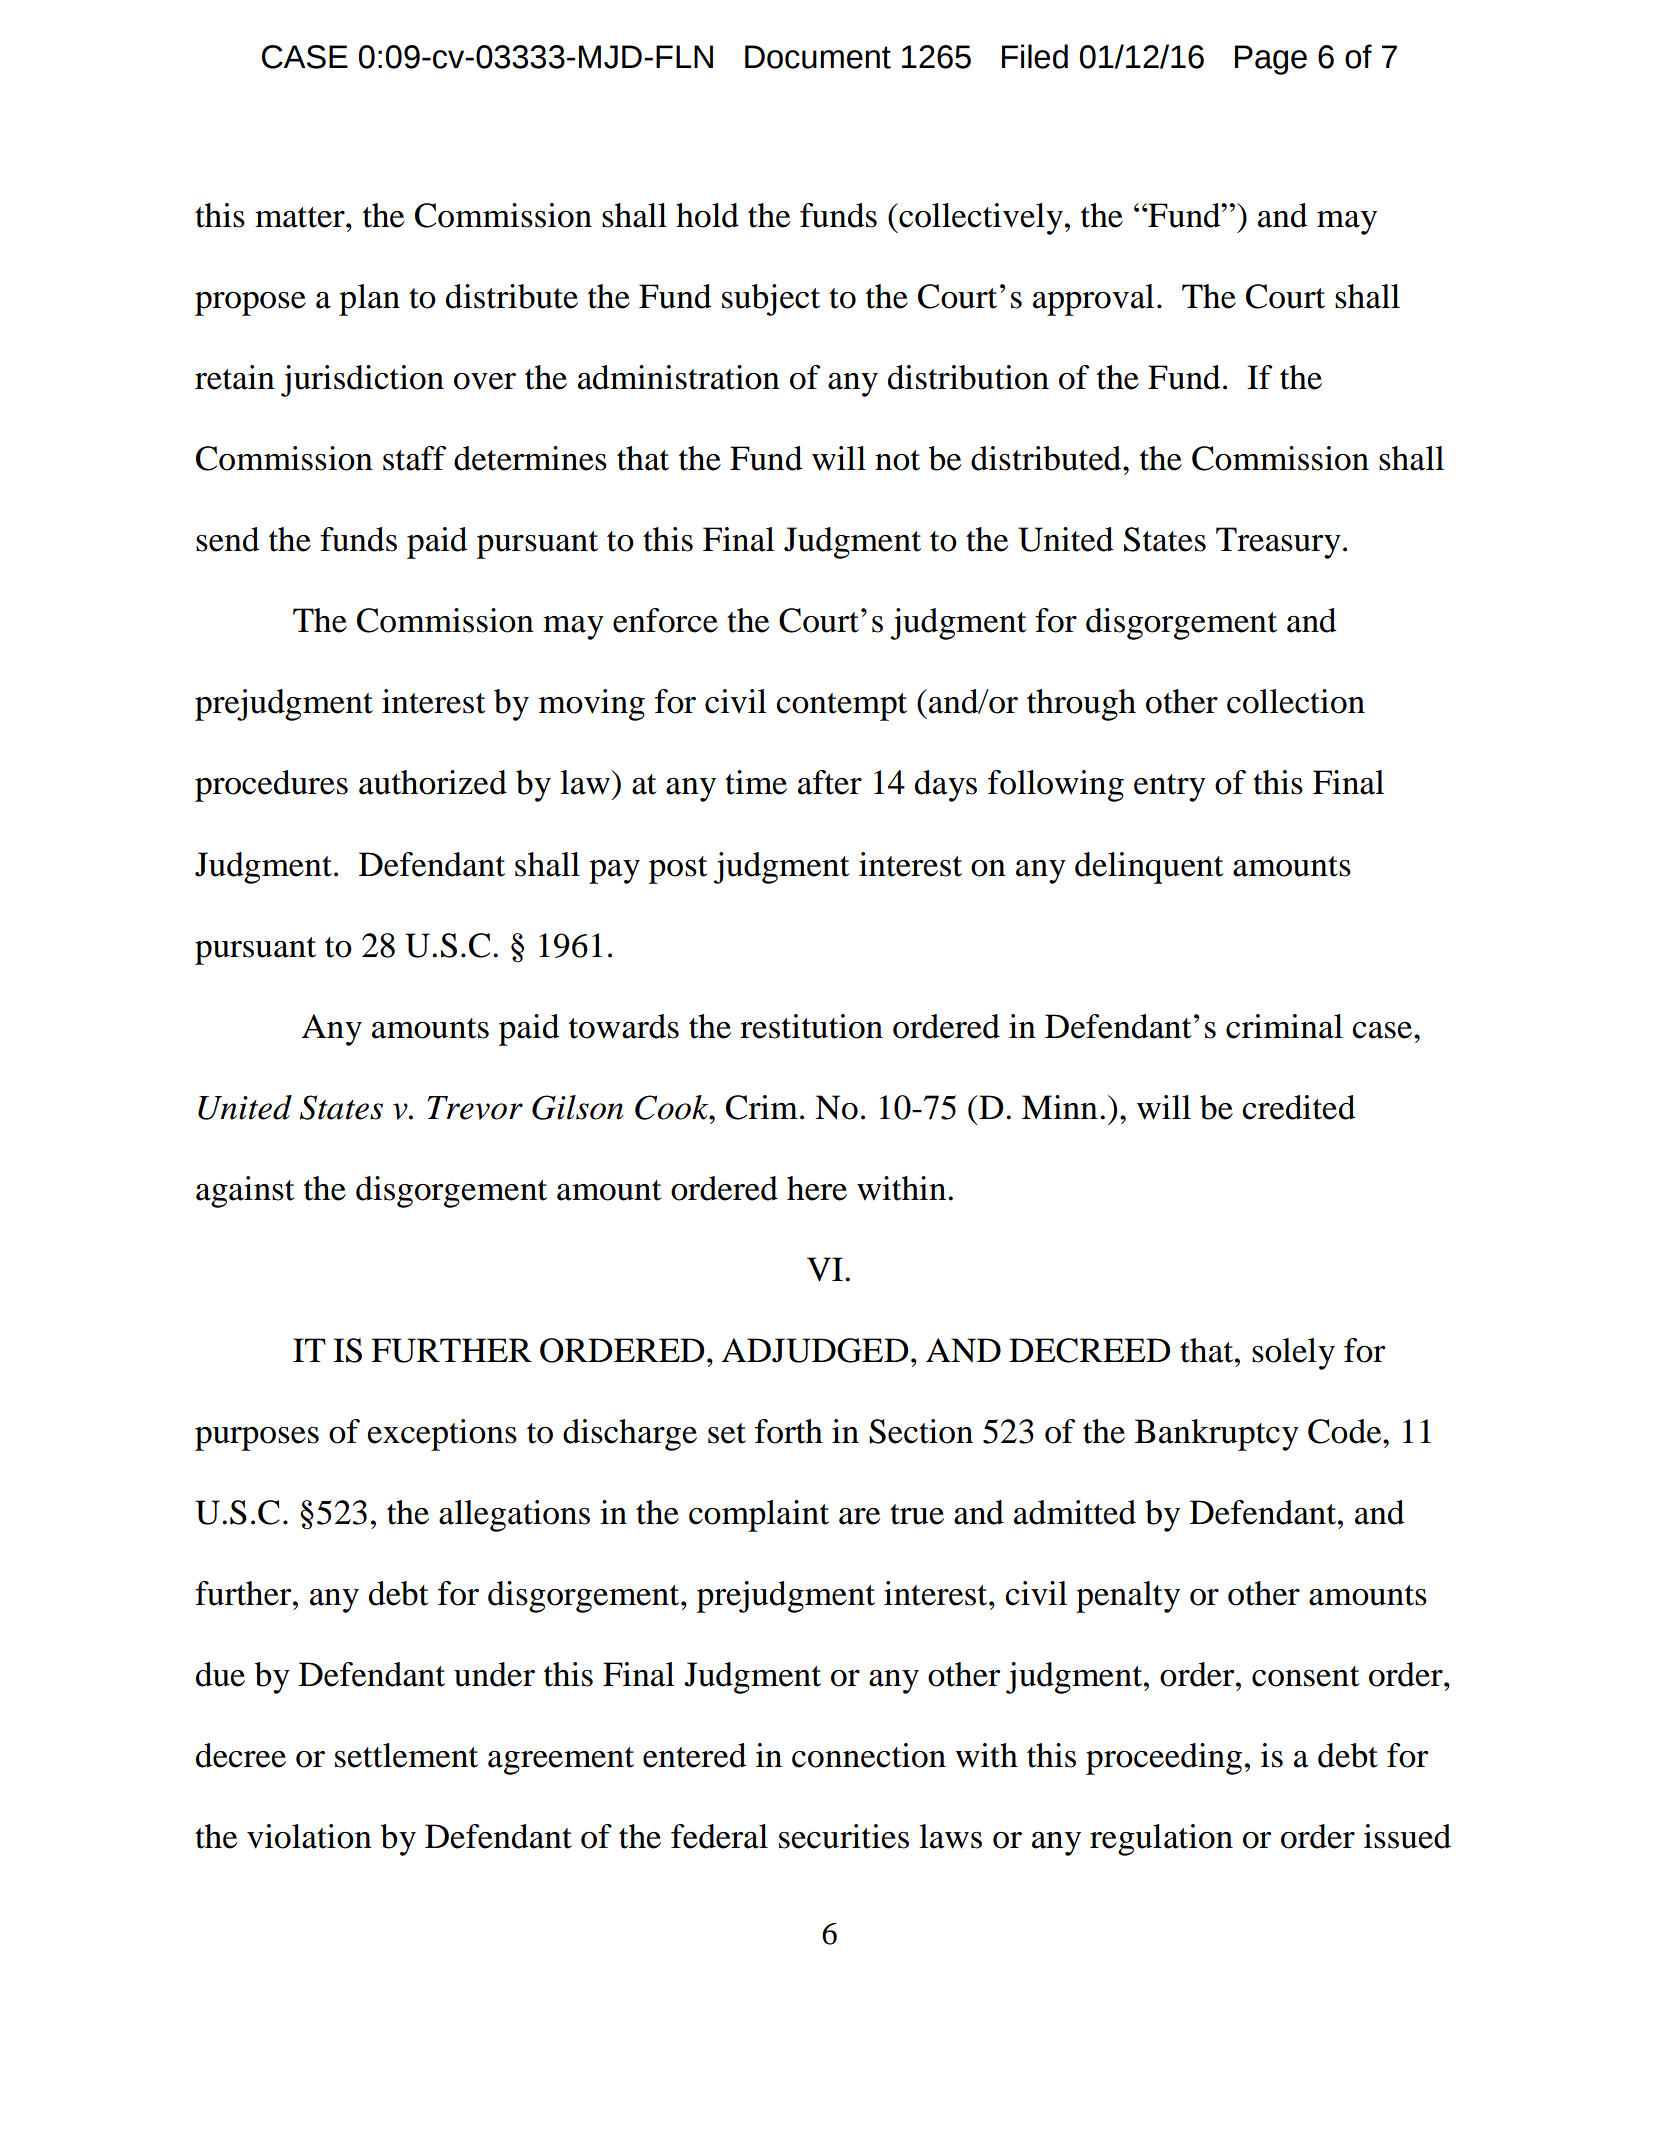  Describe the element at coordinates (817, 1188) in the image. I see `here` at that location.
